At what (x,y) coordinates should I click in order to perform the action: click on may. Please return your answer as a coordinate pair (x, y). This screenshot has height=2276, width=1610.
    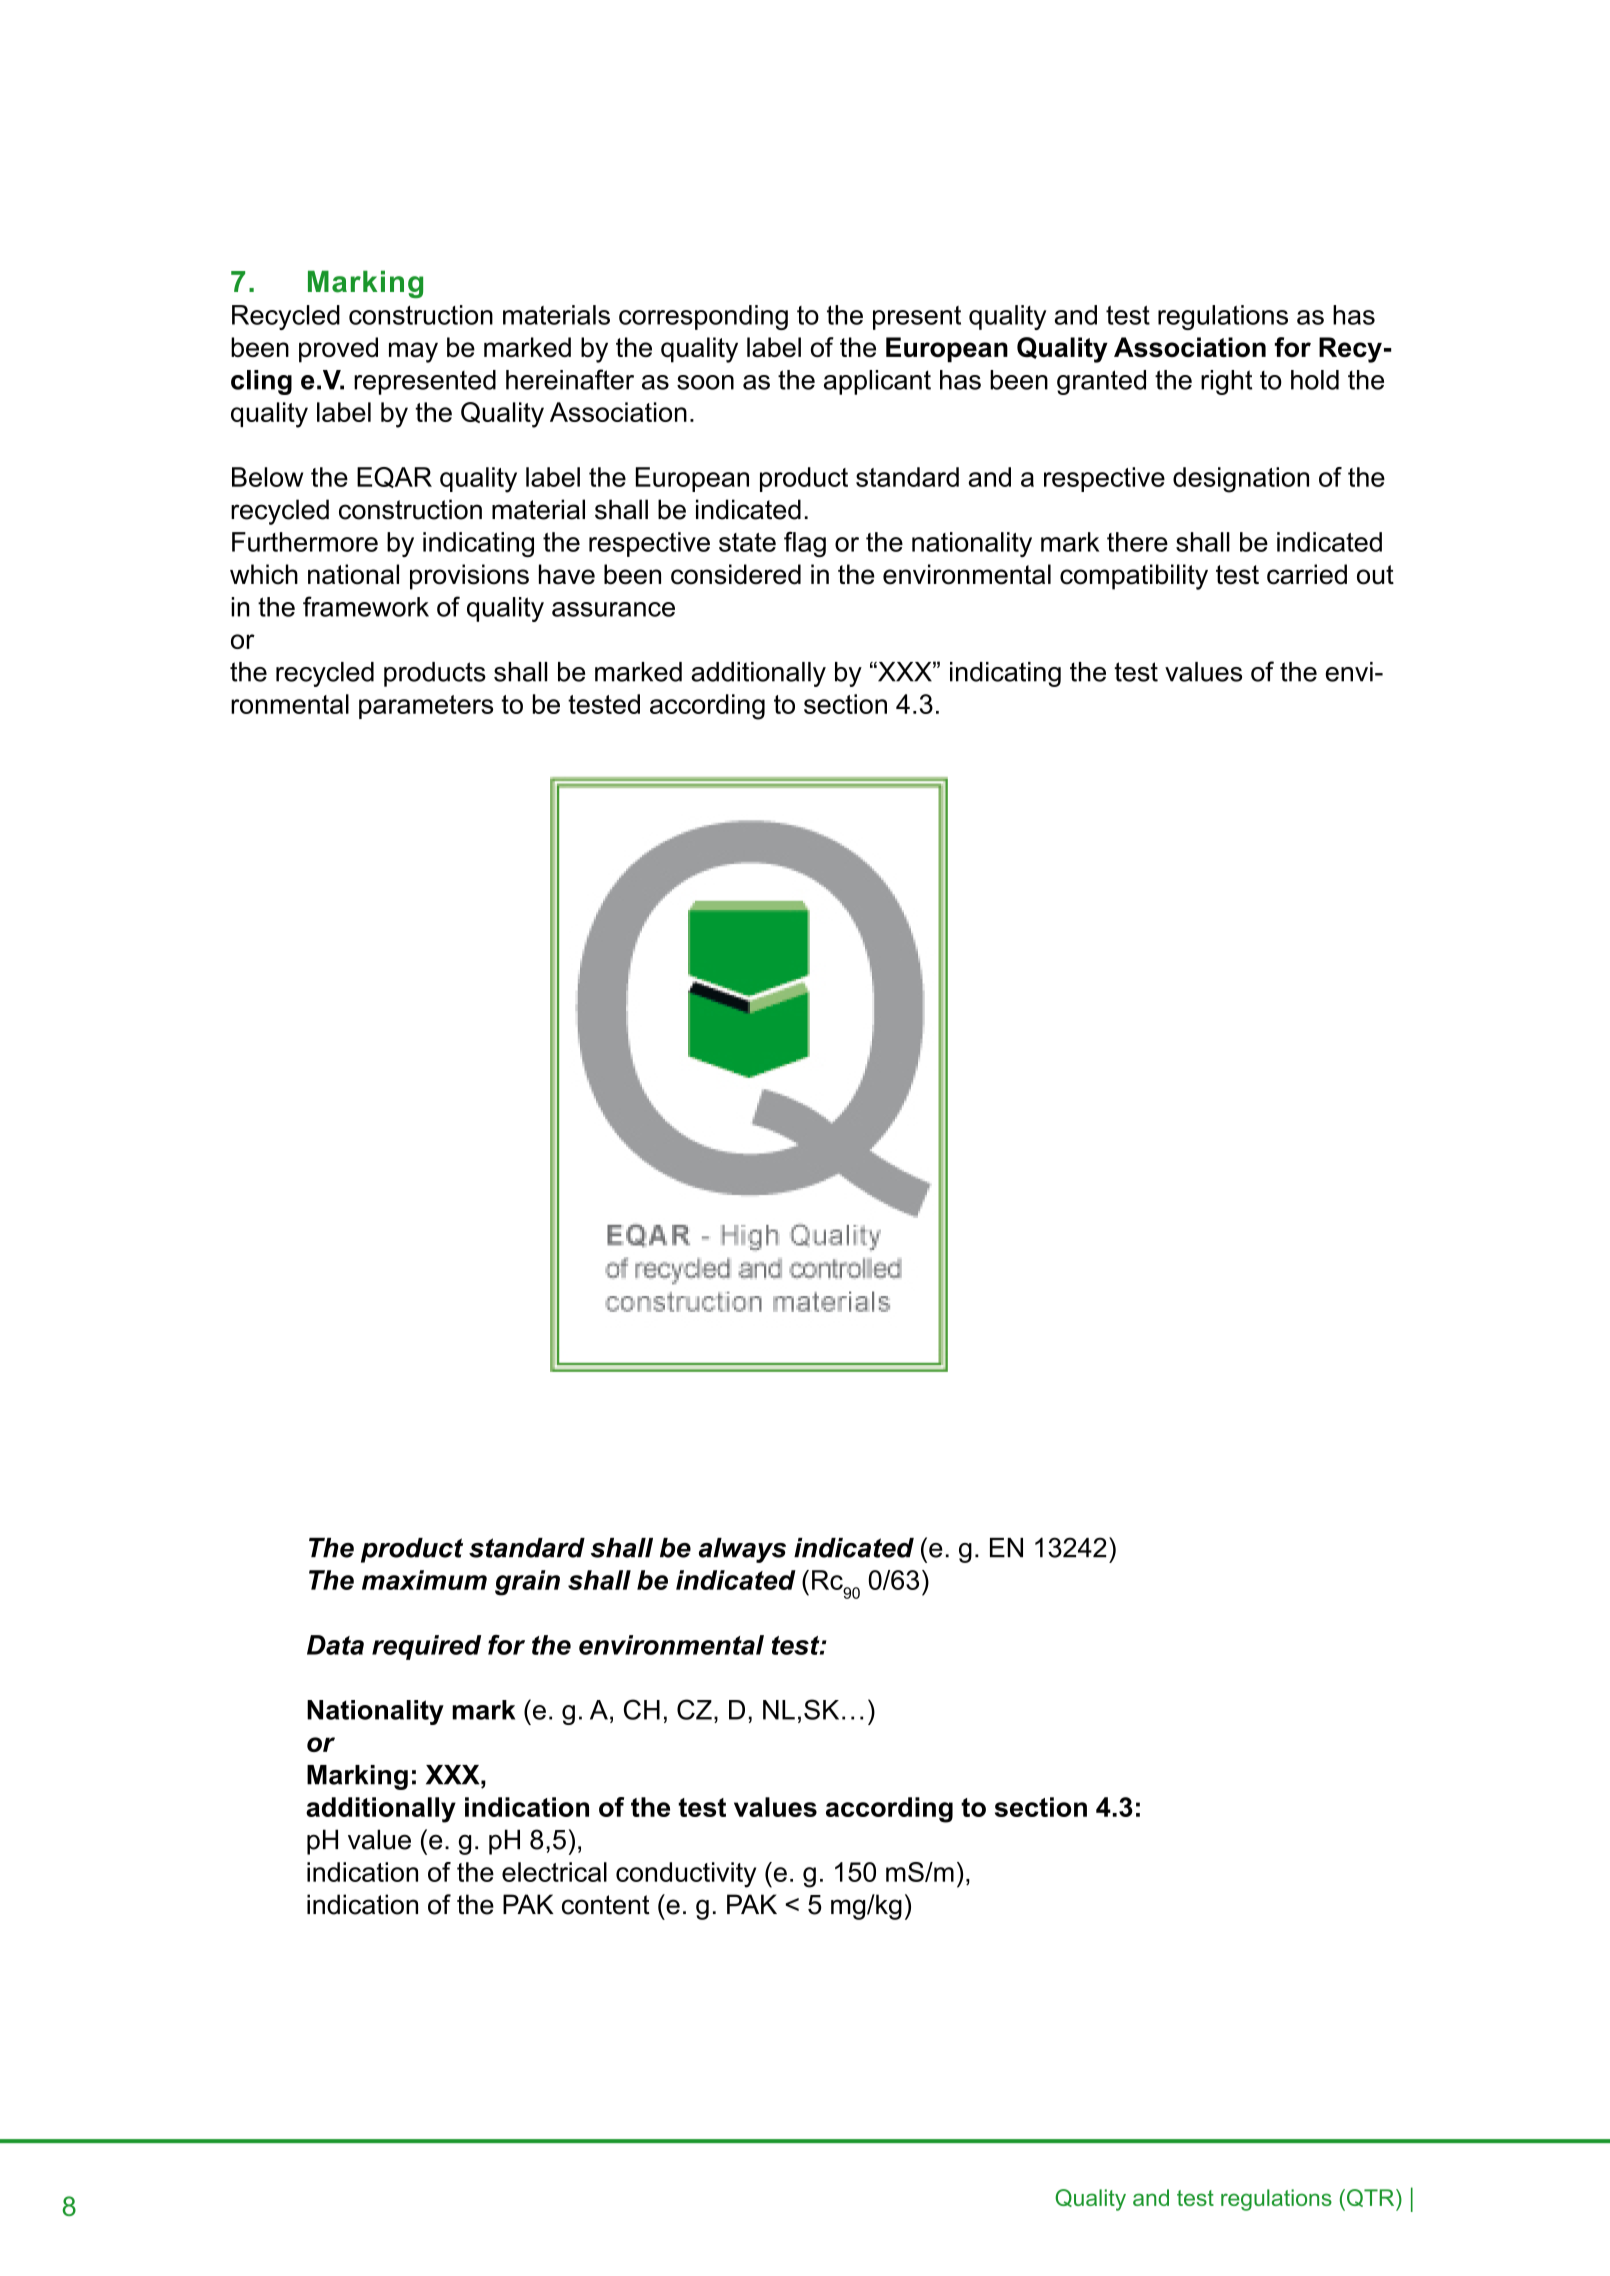
    Looking at the image, I should click on (413, 352).
